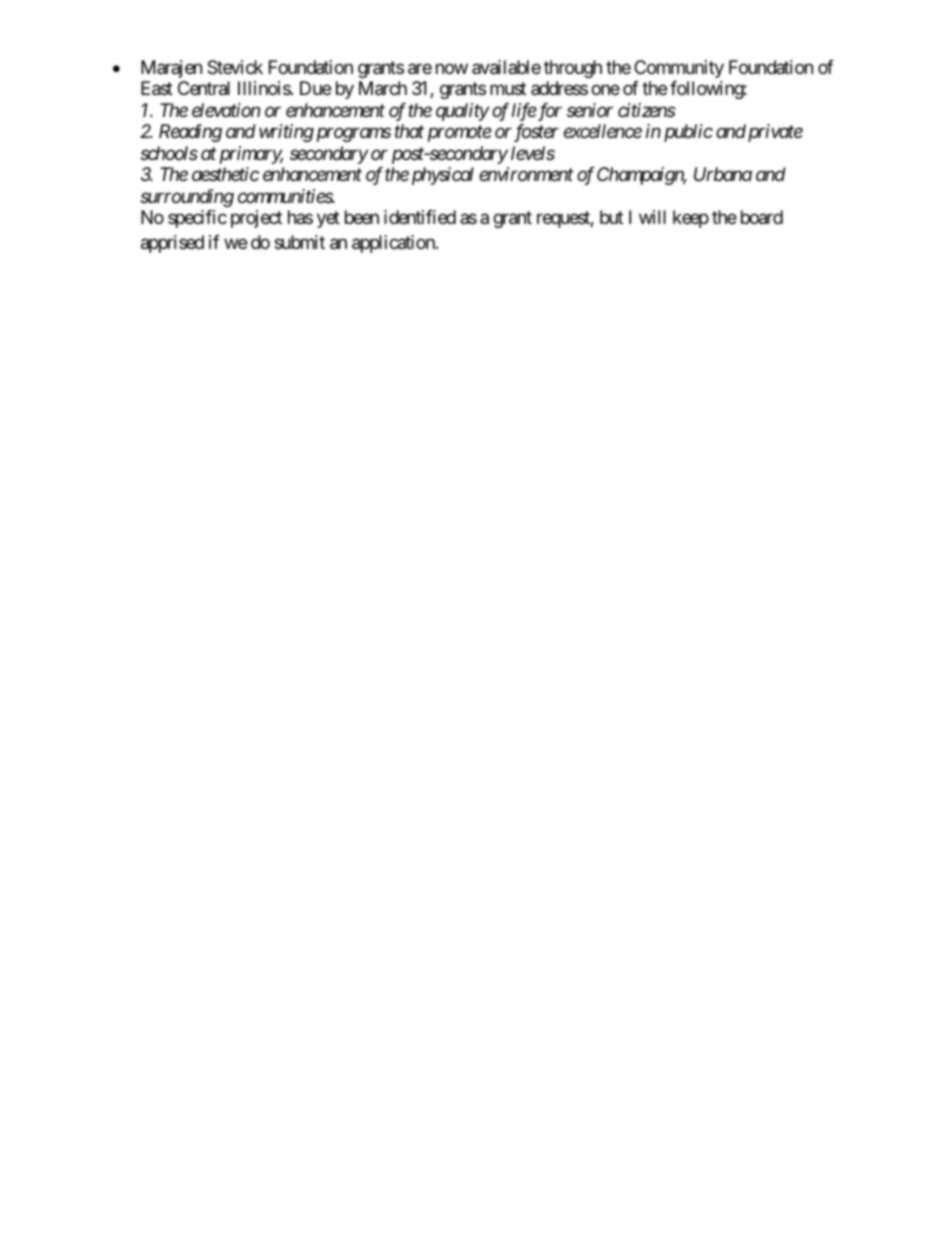 This screenshot has height=1233, width=952. What do you see at coordinates (723, 174) in the screenshot?
I see `Urbana` at bounding box center [723, 174].
